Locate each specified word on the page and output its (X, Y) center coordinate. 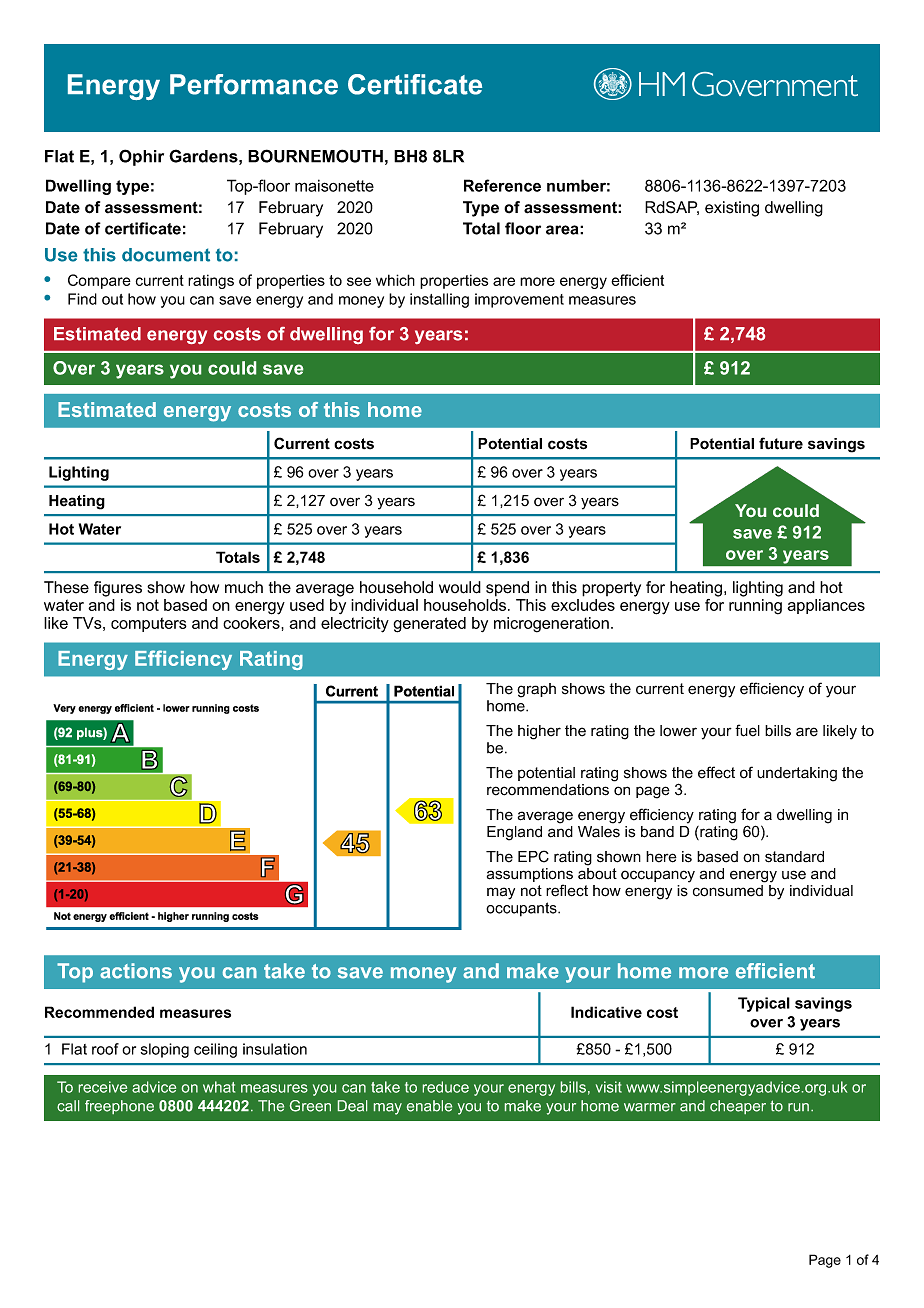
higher (539, 732)
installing (439, 300)
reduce (446, 1087)
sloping (165, 1050)
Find (82, 299)
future (781, 443)
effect (716, 772)
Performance (254, 84)
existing (732, 209)
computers (149, 624)
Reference (502, 185)
